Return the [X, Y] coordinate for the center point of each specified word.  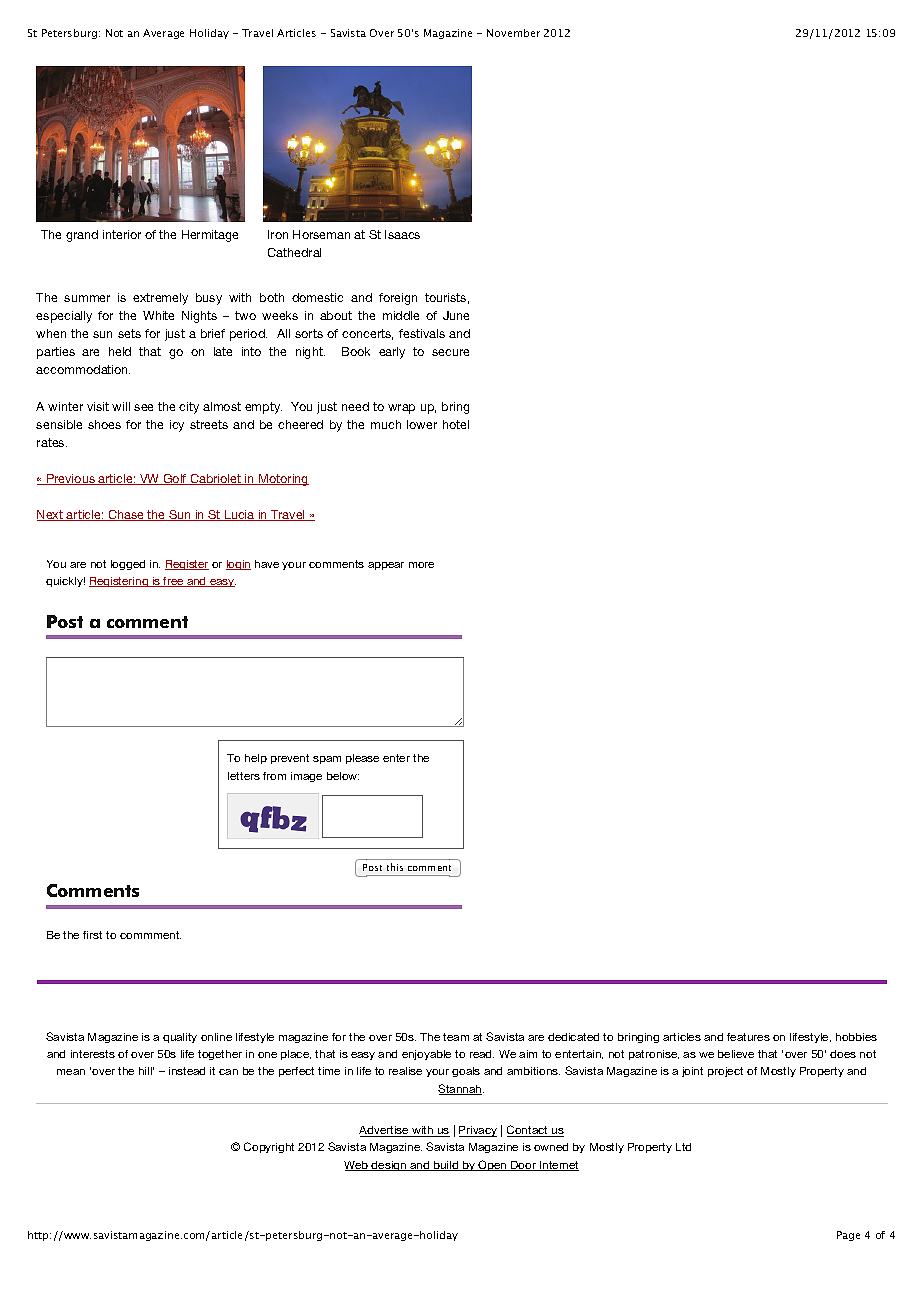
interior [122, 234]
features [748, 1037]
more [421, 565]
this [395, 867]
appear [386, 566]
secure [450, 352]
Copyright [269, 1147]
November [513, 33]
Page [848, 1236]
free [174, 582]
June [456, 315]
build [446, 1166]
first [92, 935]
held [120, 351]
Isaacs [402, 234]
